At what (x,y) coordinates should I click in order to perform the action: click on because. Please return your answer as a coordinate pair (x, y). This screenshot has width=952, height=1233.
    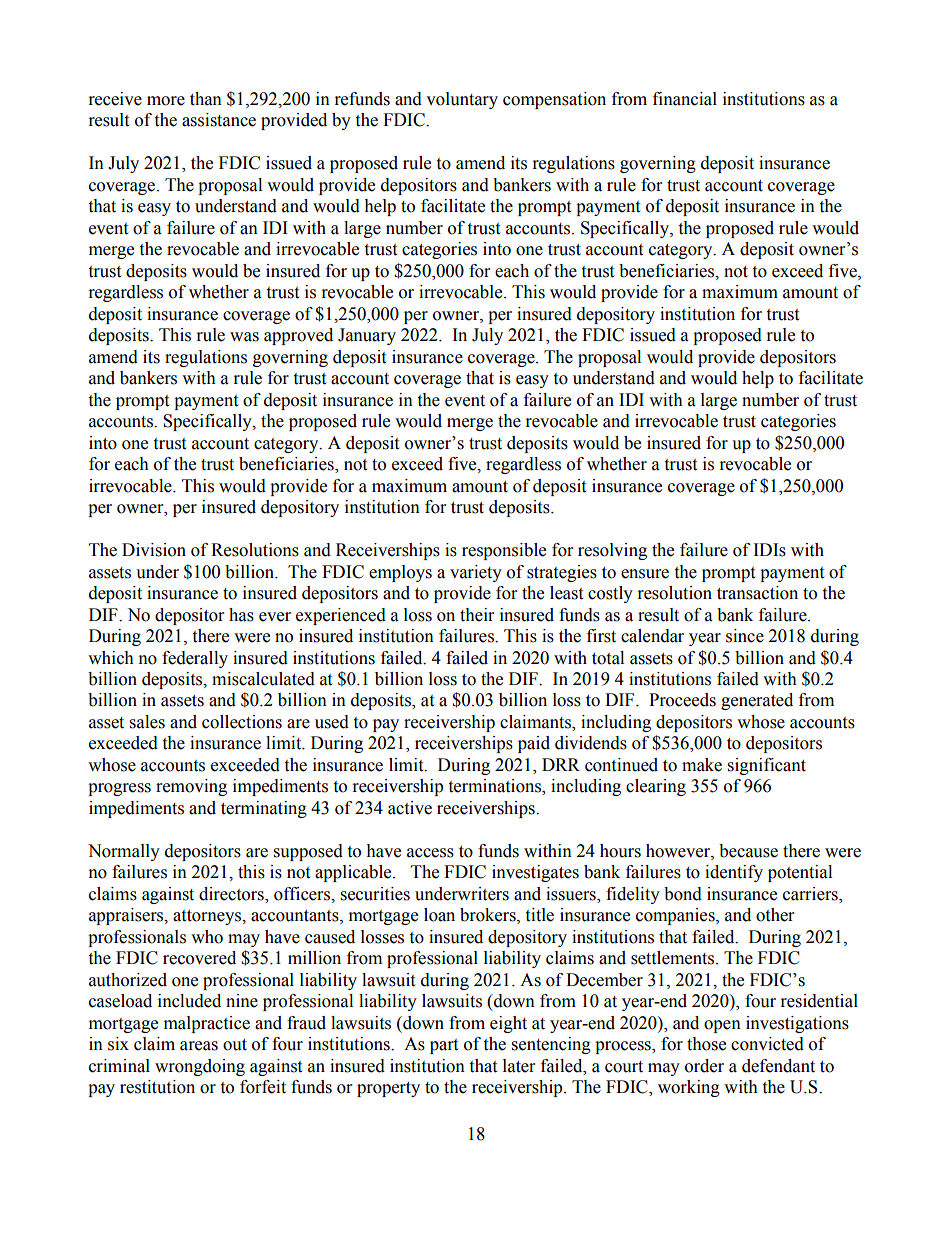
    Looking at the image, I should click on (748, 851).
